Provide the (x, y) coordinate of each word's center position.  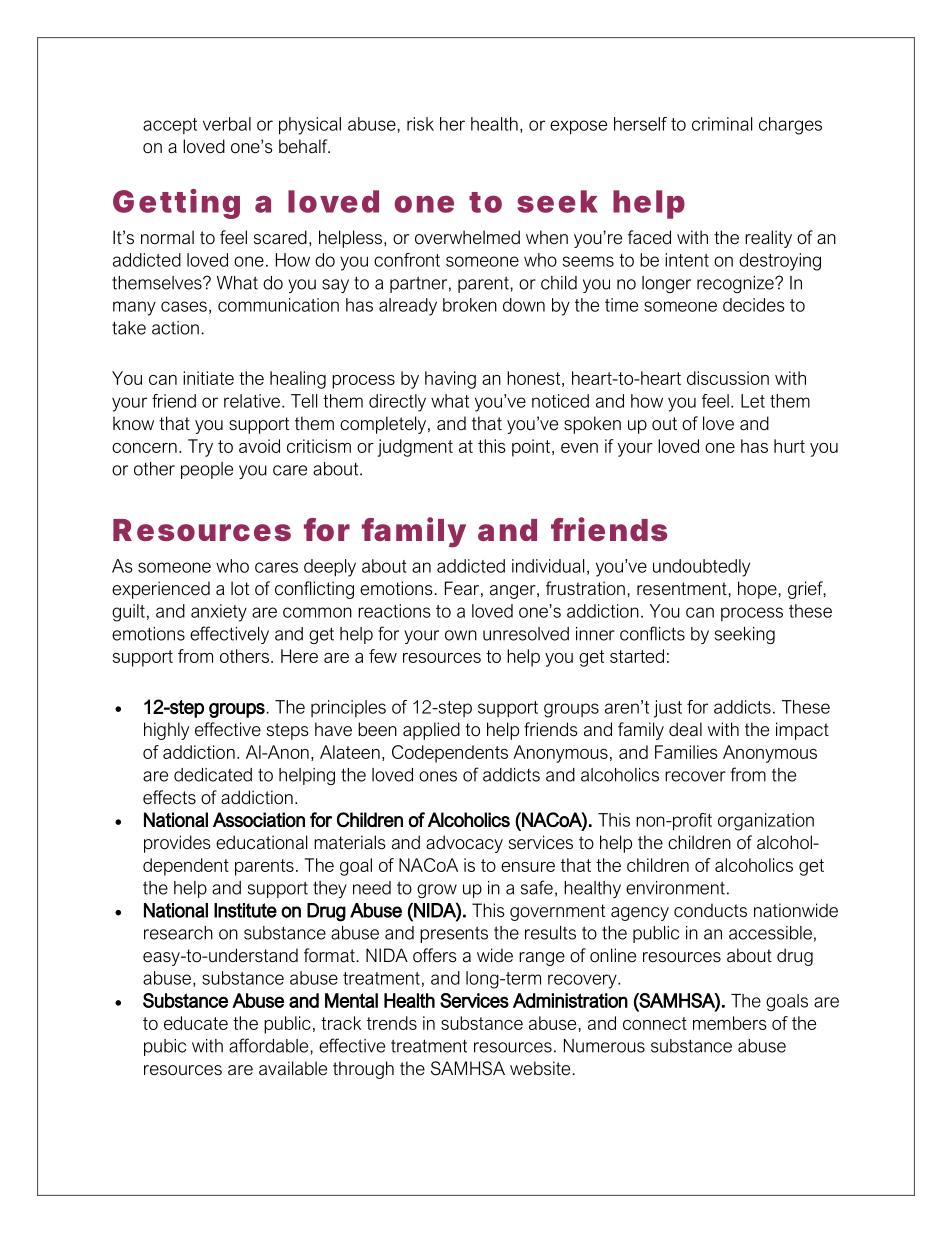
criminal (722, 124)
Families (686, 752)
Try (200, 448)
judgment (415, 448)
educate (196, 1023)
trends (392, 1023)
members (729, 1023)
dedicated (213, 775)
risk (420, 124)
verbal (227, 124)
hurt (789, 446)
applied (431, 731)
